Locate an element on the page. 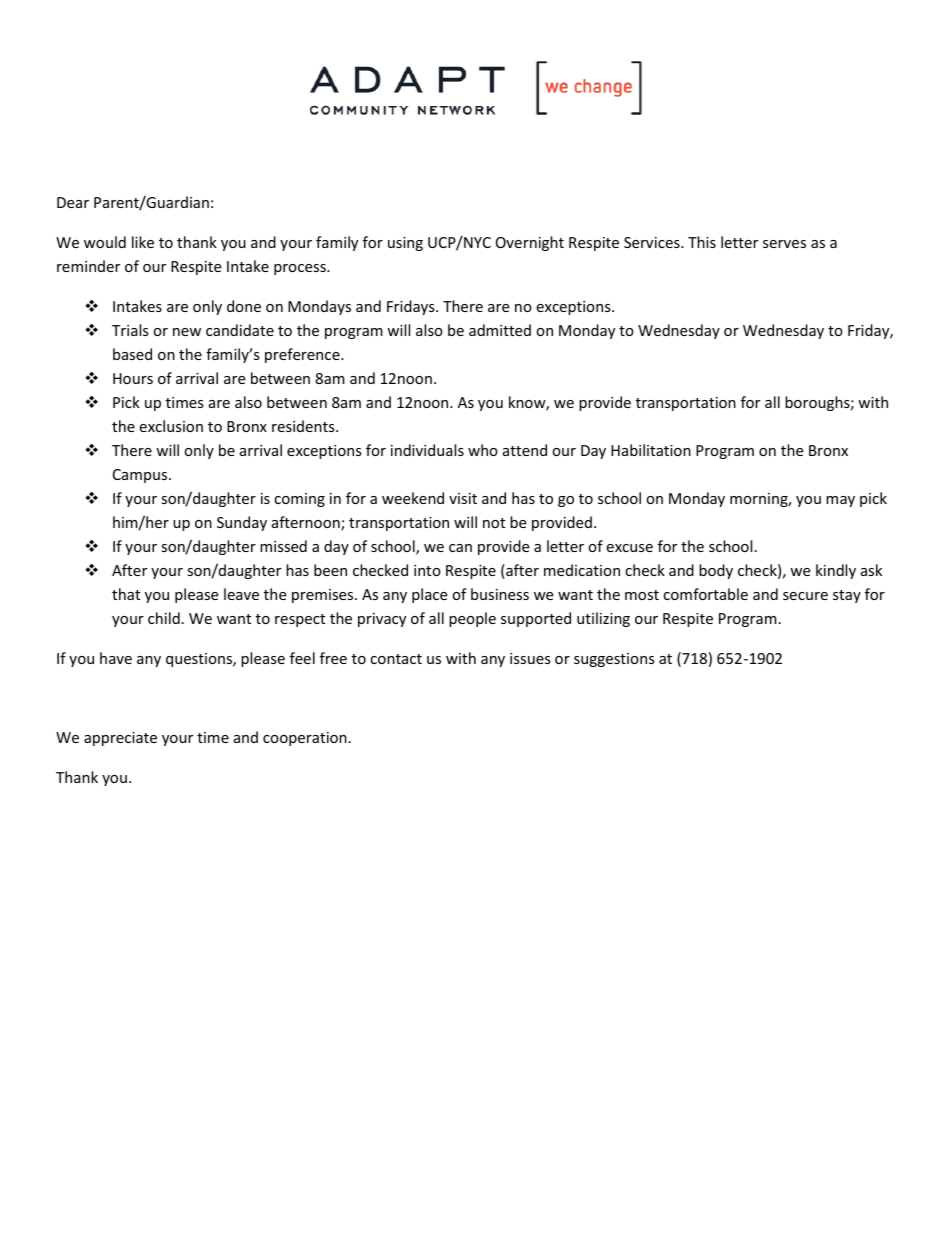 The width and height of the page is (952, 1233). appreciate is located at coordinates (120, 739).
